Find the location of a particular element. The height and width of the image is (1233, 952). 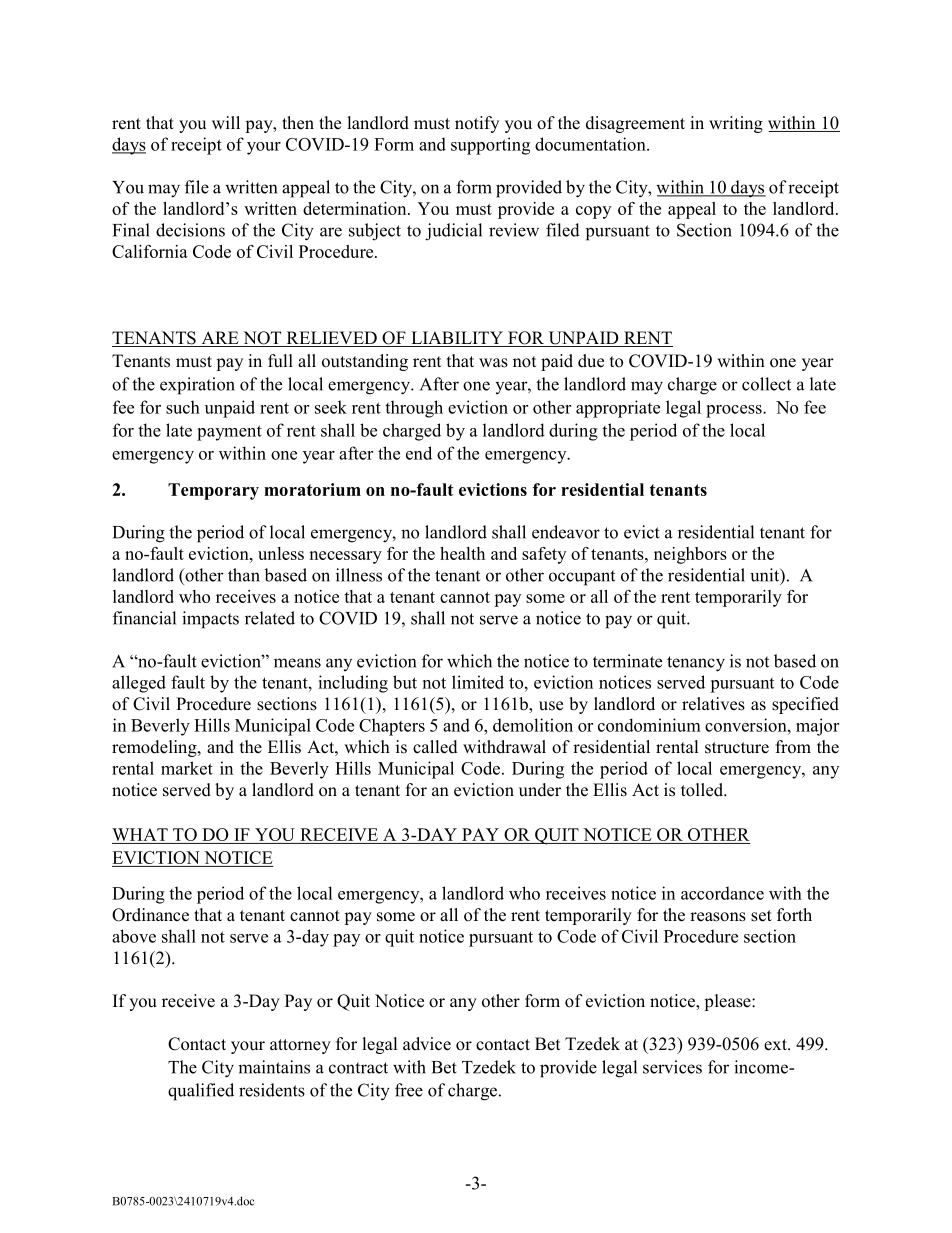

market is located at coordinates (187, 768).
